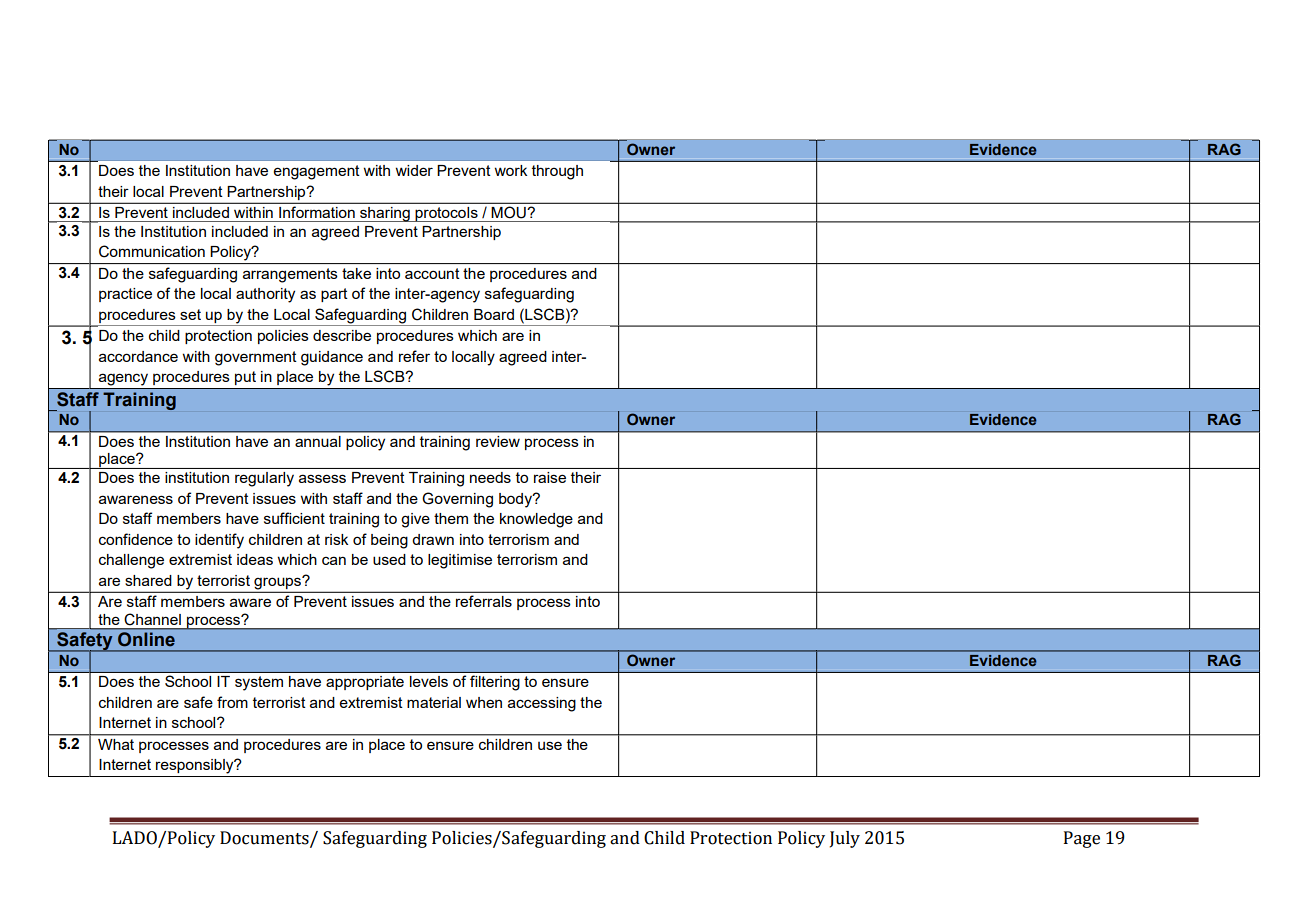 The height and width of the screenshot is (924, 1308). Describe the element at coordinates (1082, 839) in the screenshot. I see `Page` at that location.
